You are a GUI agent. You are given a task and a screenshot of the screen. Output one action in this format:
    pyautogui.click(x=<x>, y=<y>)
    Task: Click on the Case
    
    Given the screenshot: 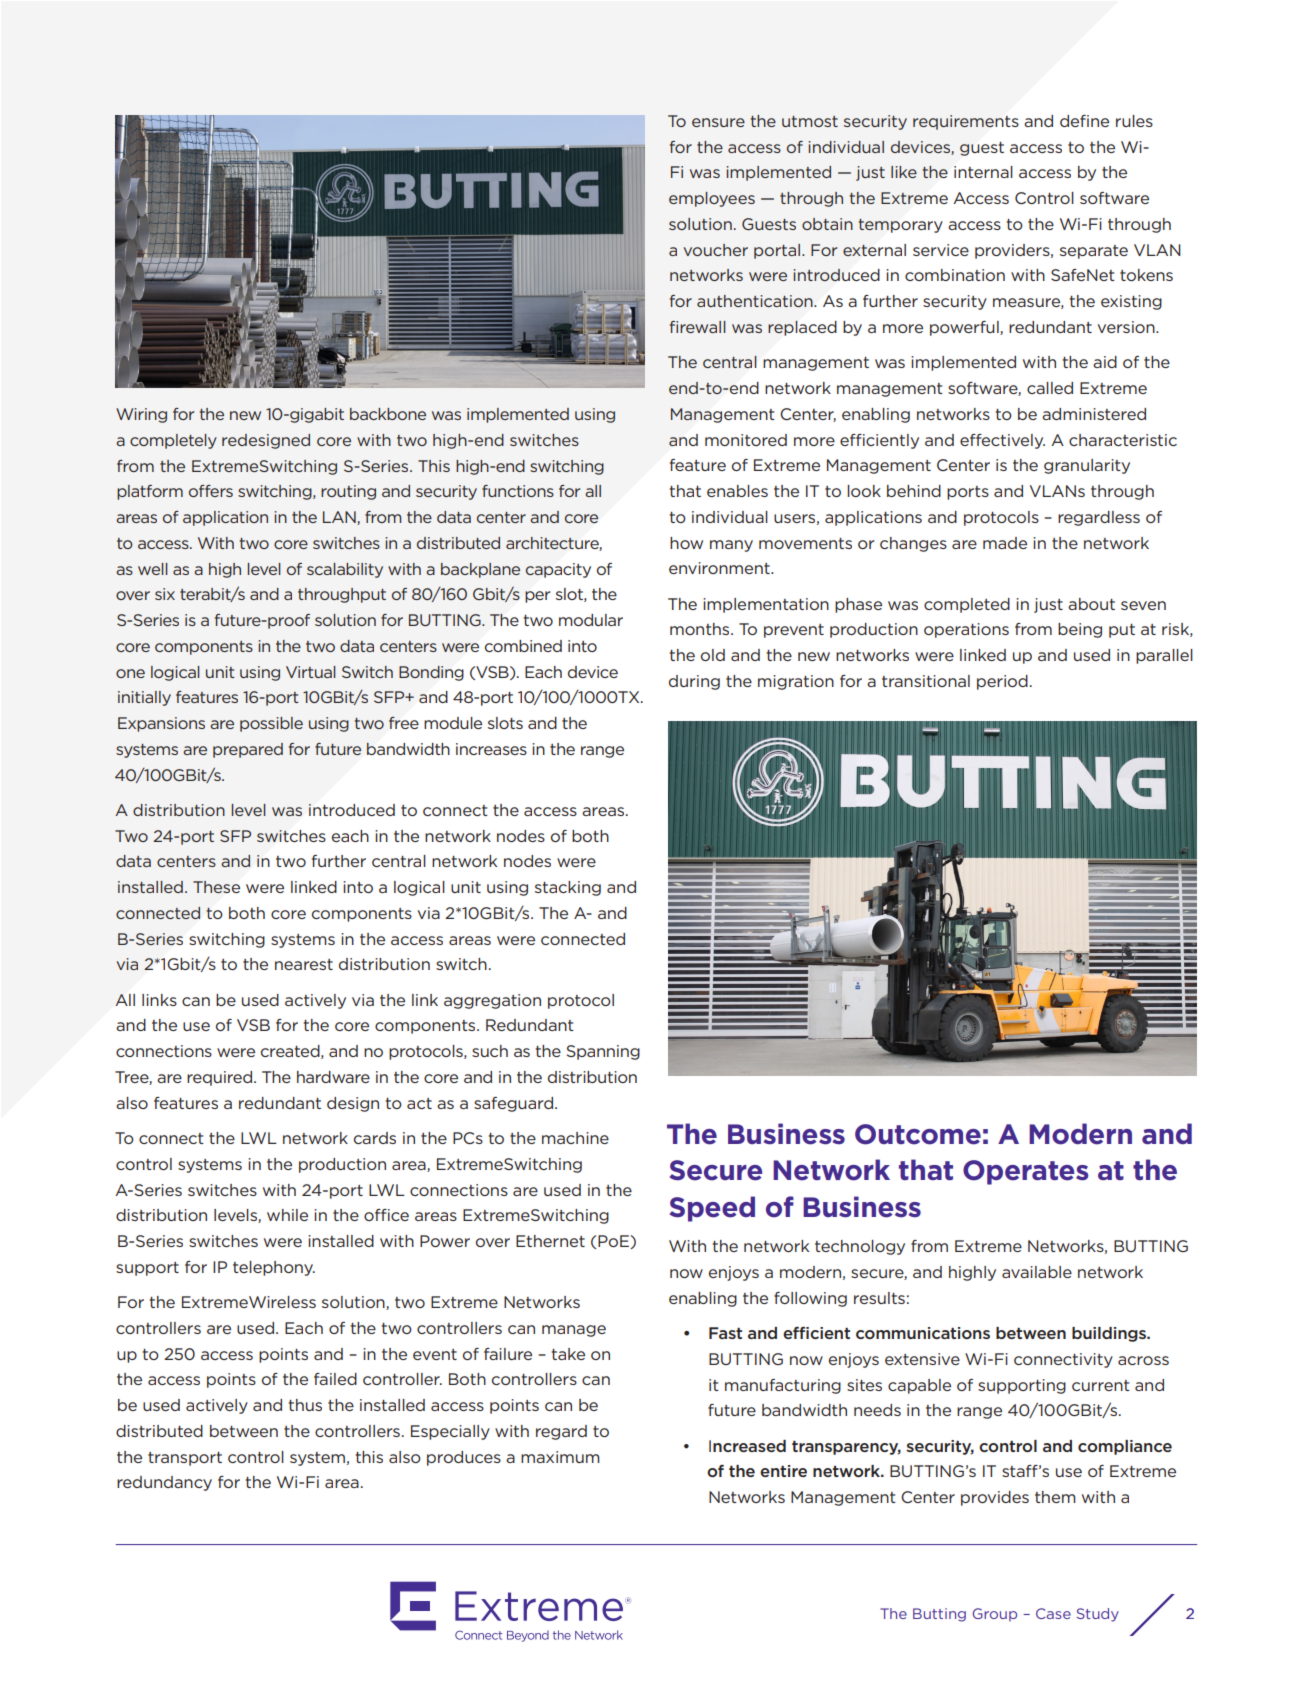 What is the action you would take?
    pyautogui.click(x=1053, y=1613)
